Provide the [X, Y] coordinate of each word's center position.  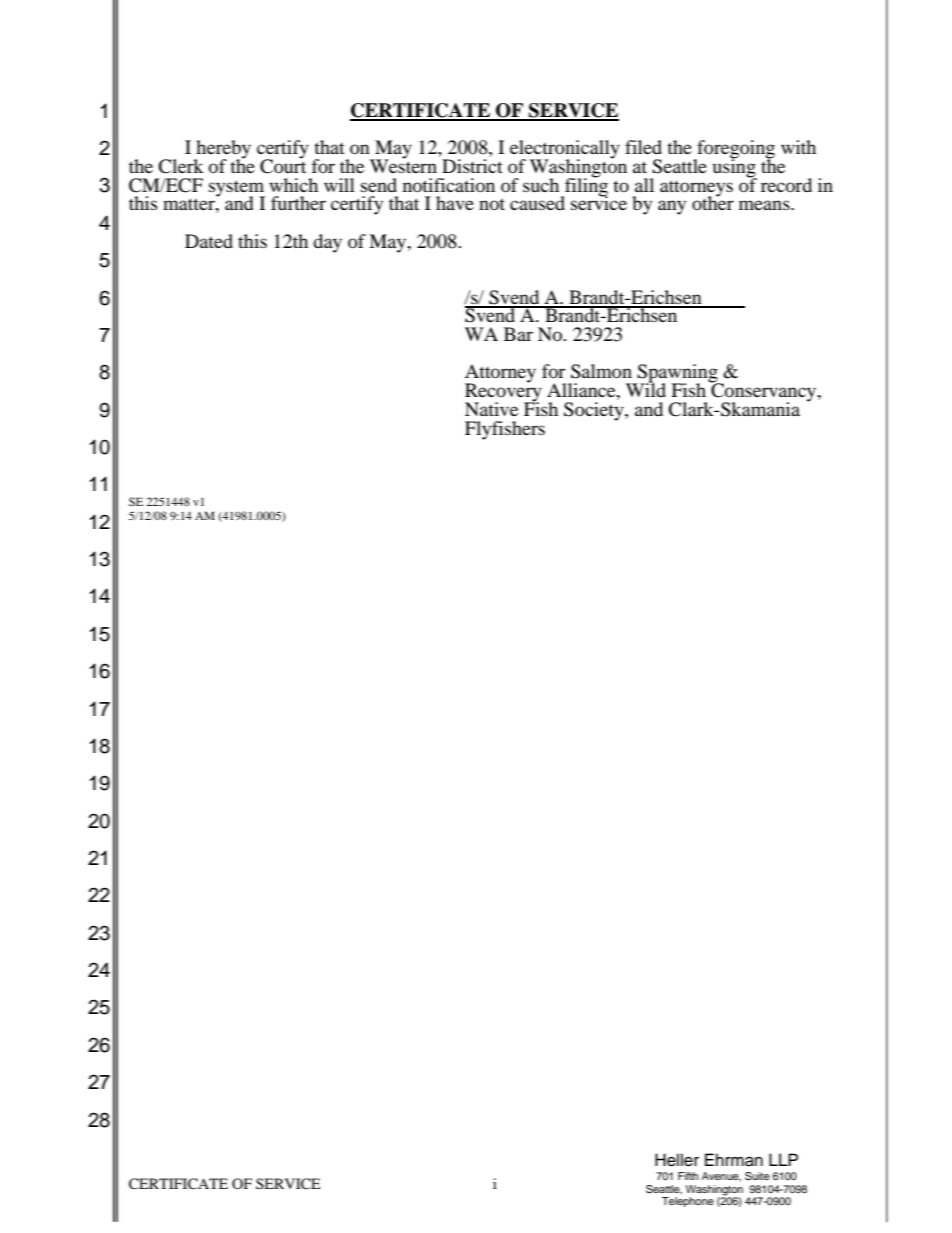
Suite [757, 1176]
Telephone [688, 1202]
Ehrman [734, 1160]
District [472, 166]
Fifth [688, 1176]
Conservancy [764, 392]
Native [491, 409]
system [237, 189]
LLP [783, 1159]
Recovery [503, 392]
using [735, 168]
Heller [677, 1160]
